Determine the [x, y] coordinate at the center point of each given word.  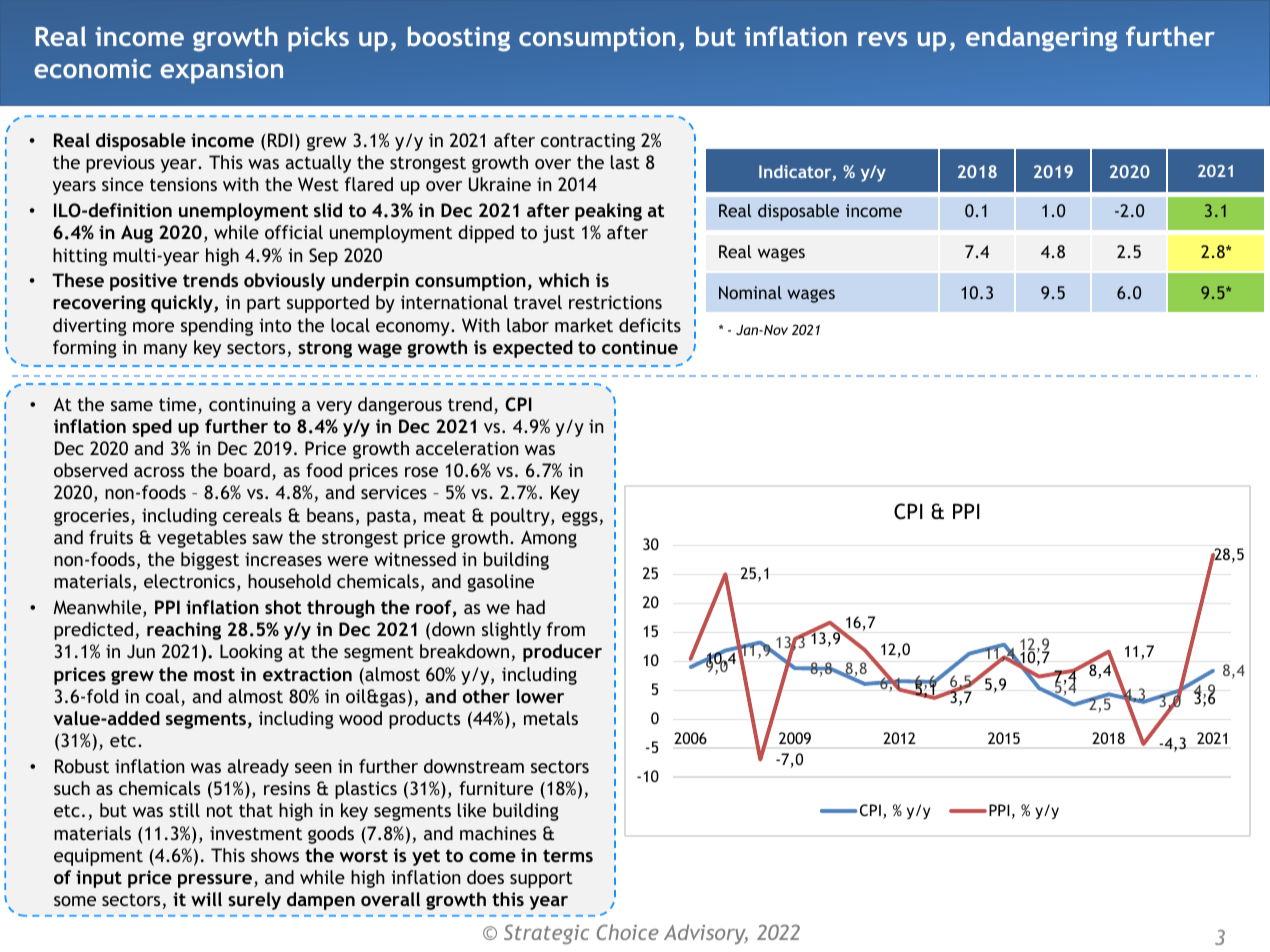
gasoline [500, 583]
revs [882, 39]
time [179, 405]
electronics [189, 581]
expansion [221, 71]
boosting [459, 39]
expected [533, 349]
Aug [137, 234]
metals [551, 718]
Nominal [750, 292]
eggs [580, 519]
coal [164, 697]
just [559, 234]
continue [640, 347]
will [206, 899]
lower [540, 696]
